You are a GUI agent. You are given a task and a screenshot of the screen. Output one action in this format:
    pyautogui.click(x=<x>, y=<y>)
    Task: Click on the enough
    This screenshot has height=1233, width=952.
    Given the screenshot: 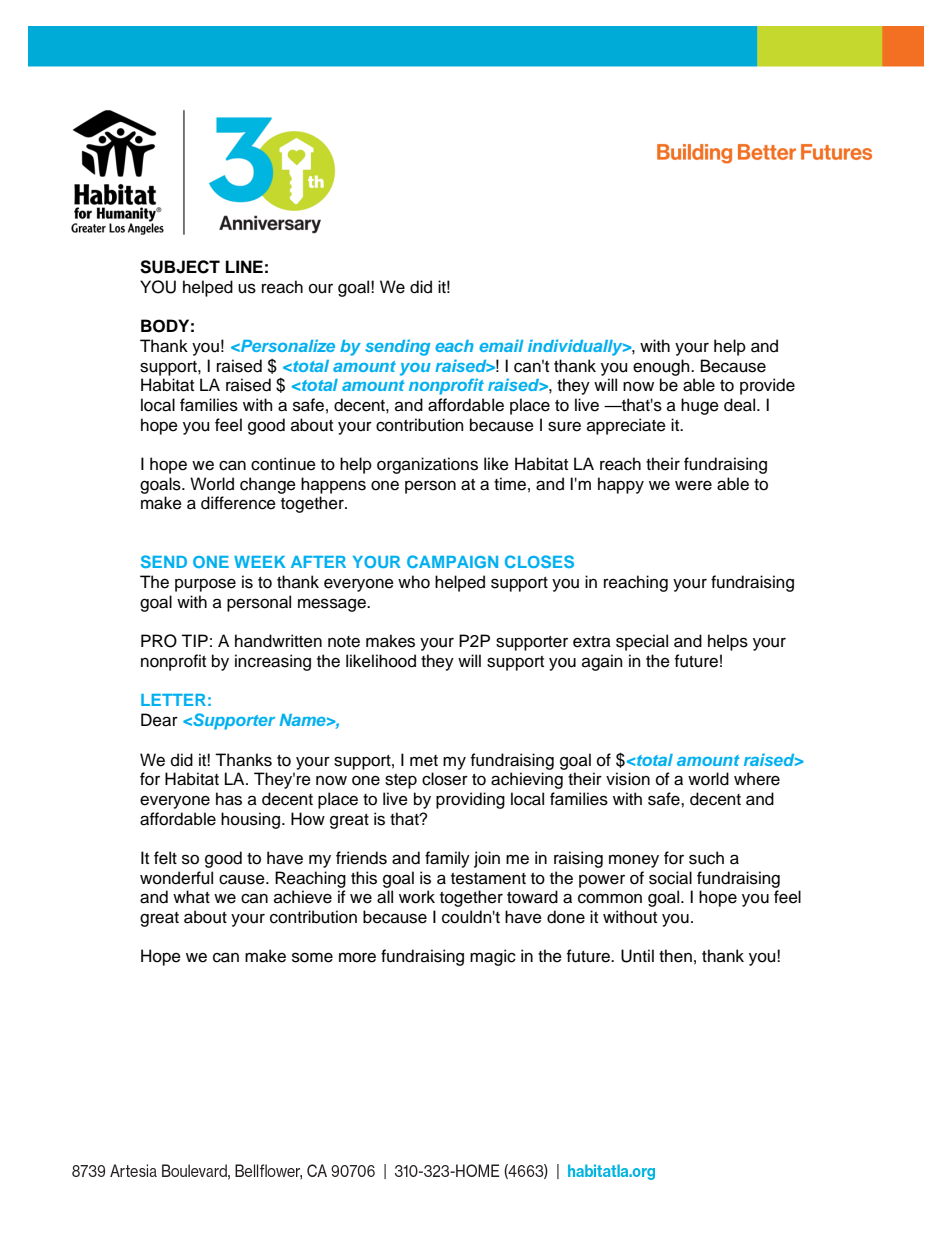 What is the action you would take?
    pyautogui.click(x=662, y=367)
